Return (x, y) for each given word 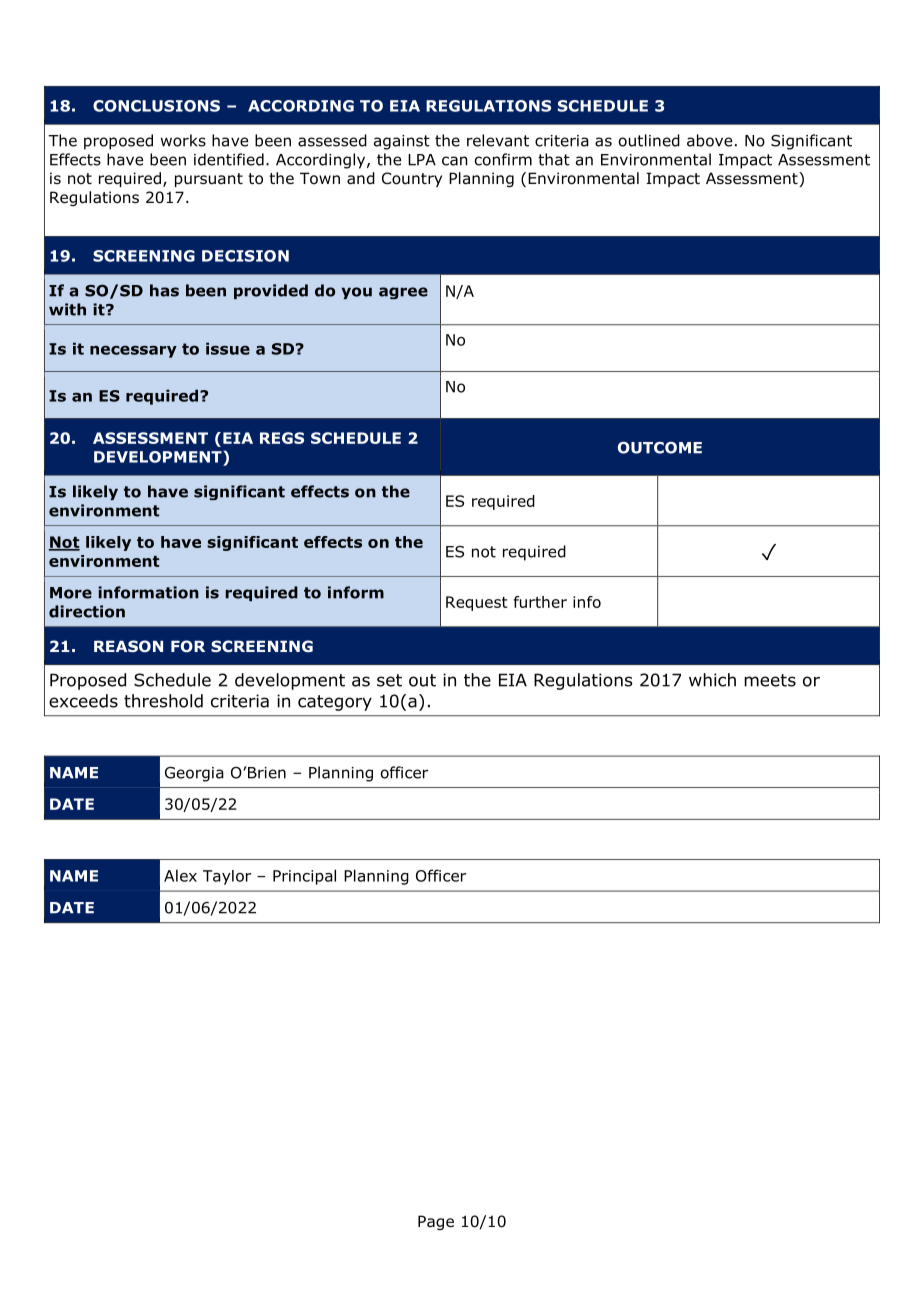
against (402, 142)
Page (436, 1222)
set (389, 680)
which (712, 680)
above (709, 140)
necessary (133, 351)
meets (770, 680)
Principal (304, 877)
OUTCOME (660, 448)
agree (403, 293)
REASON (128, 646)
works (183, 140)
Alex (180, 875)
